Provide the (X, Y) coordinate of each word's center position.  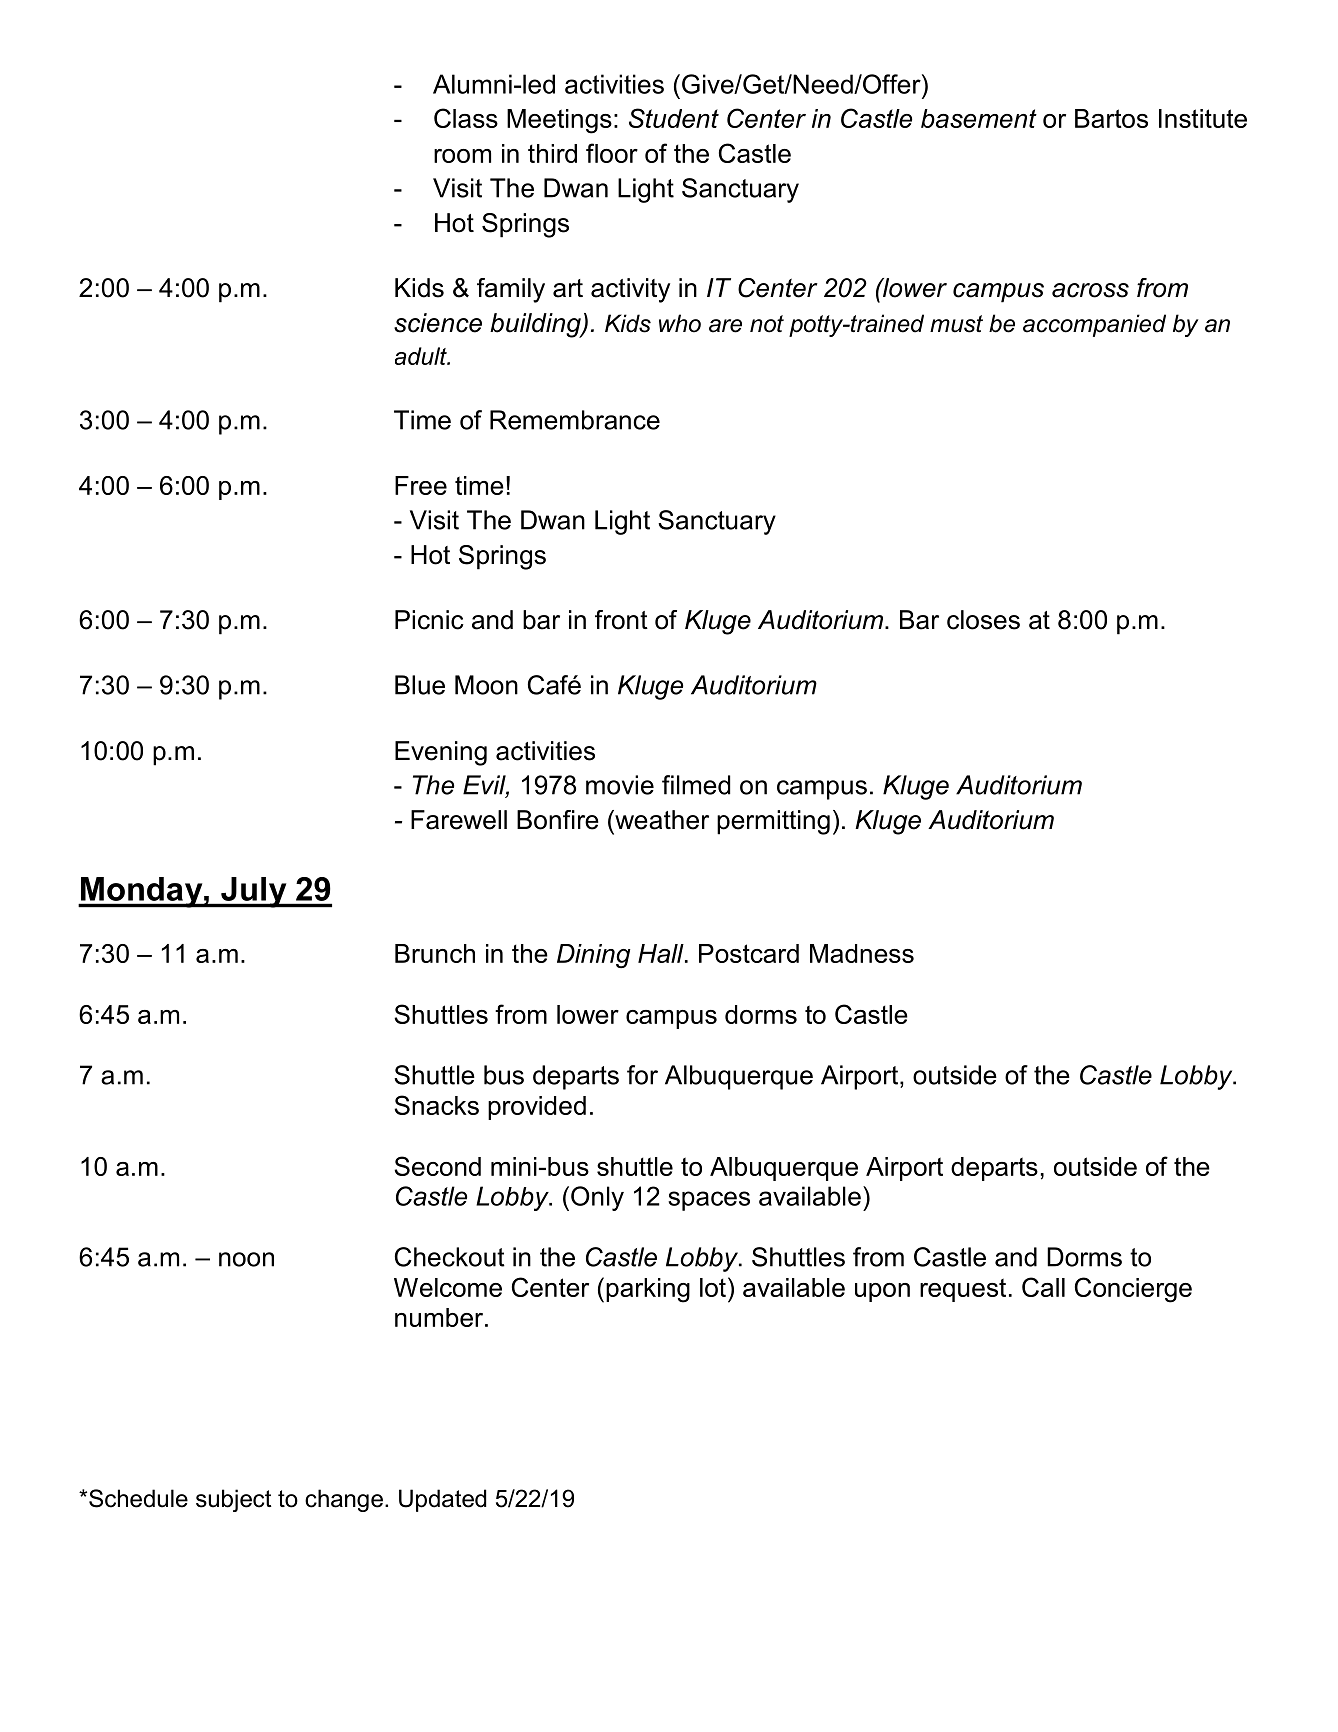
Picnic (429, 620)
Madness (862, 953)
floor (612, 153)
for (642, 1075)
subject (234, 1500)
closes (983, 620)
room (462, 156)
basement (979, 118)
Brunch (435, 953)
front (621, 620)
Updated (442, 1500)
